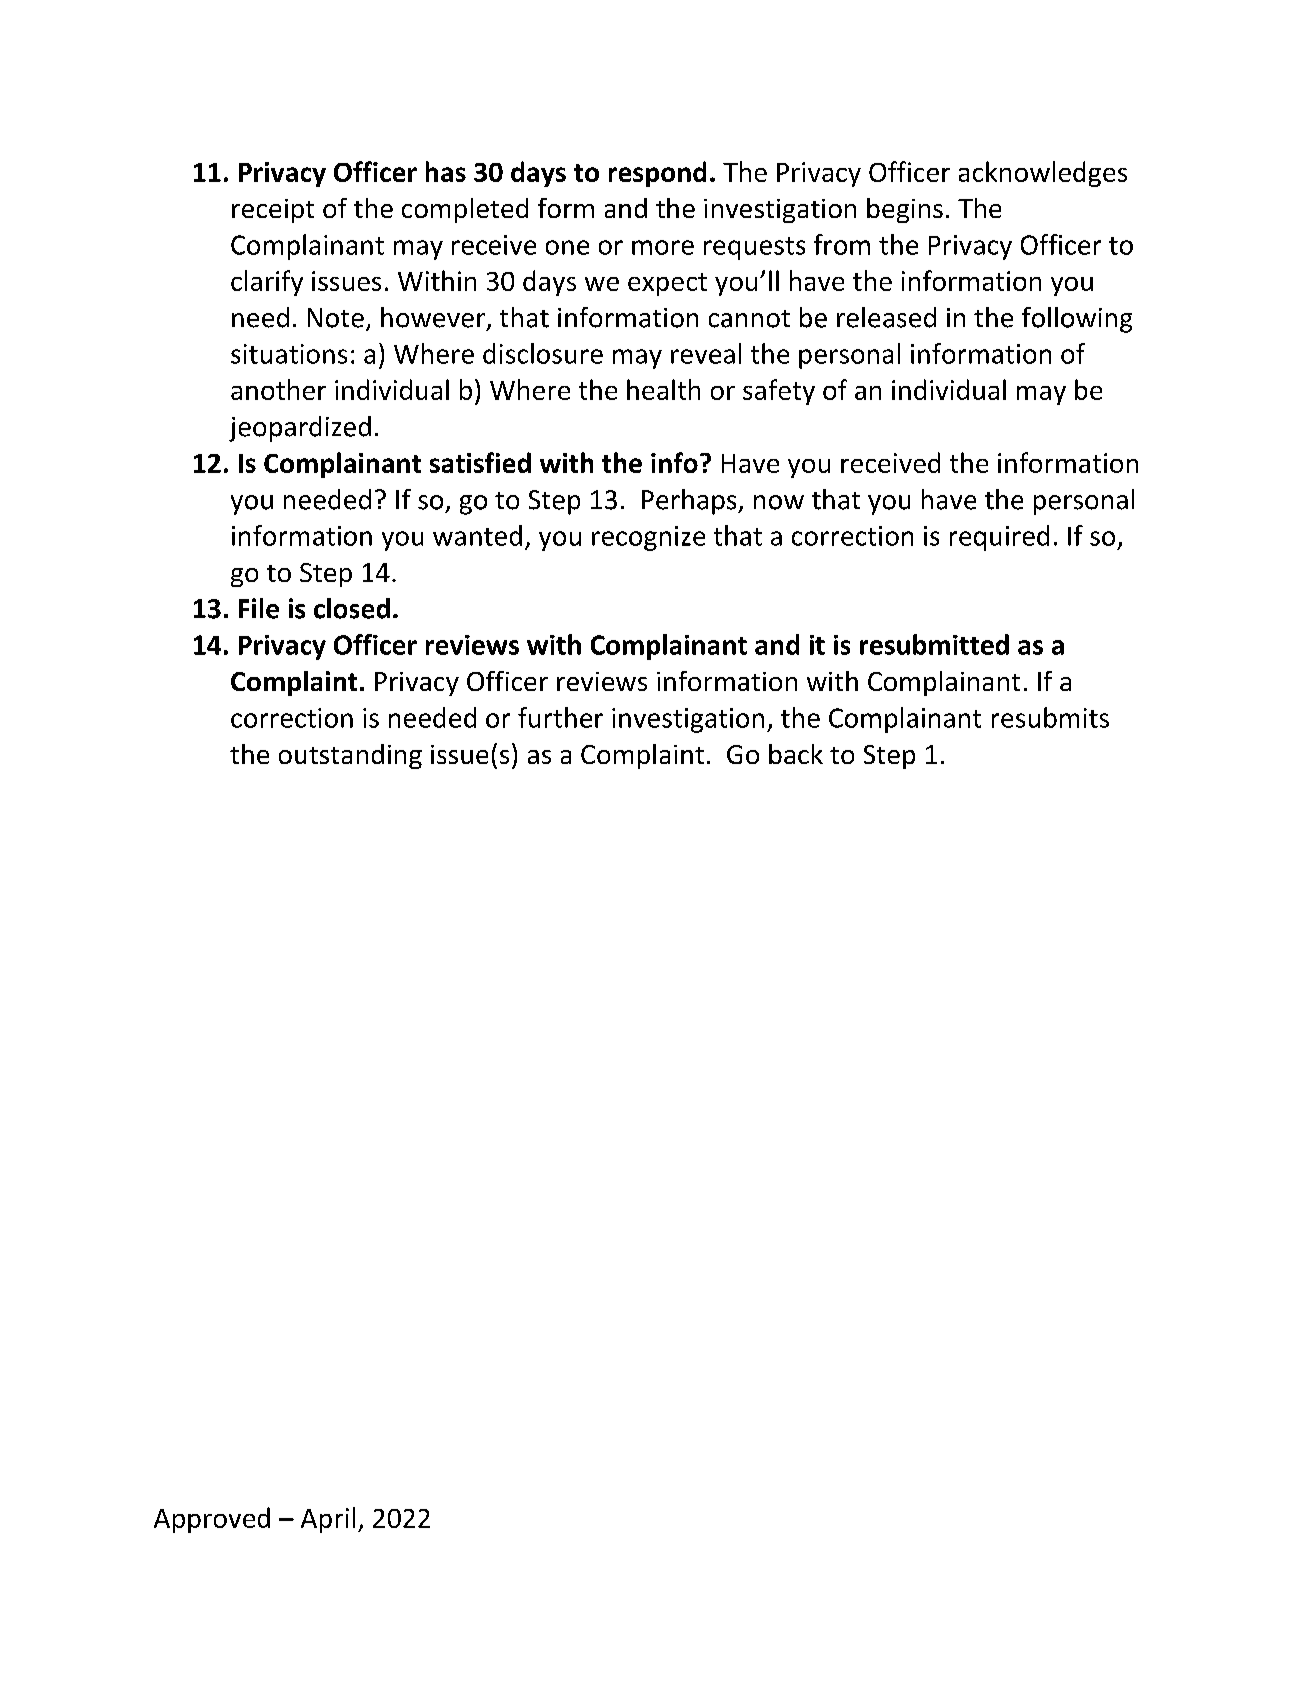  What do you see at coordinates (560, 717) in the screenshot?
I see `further` at bounding box center [560, 717].
